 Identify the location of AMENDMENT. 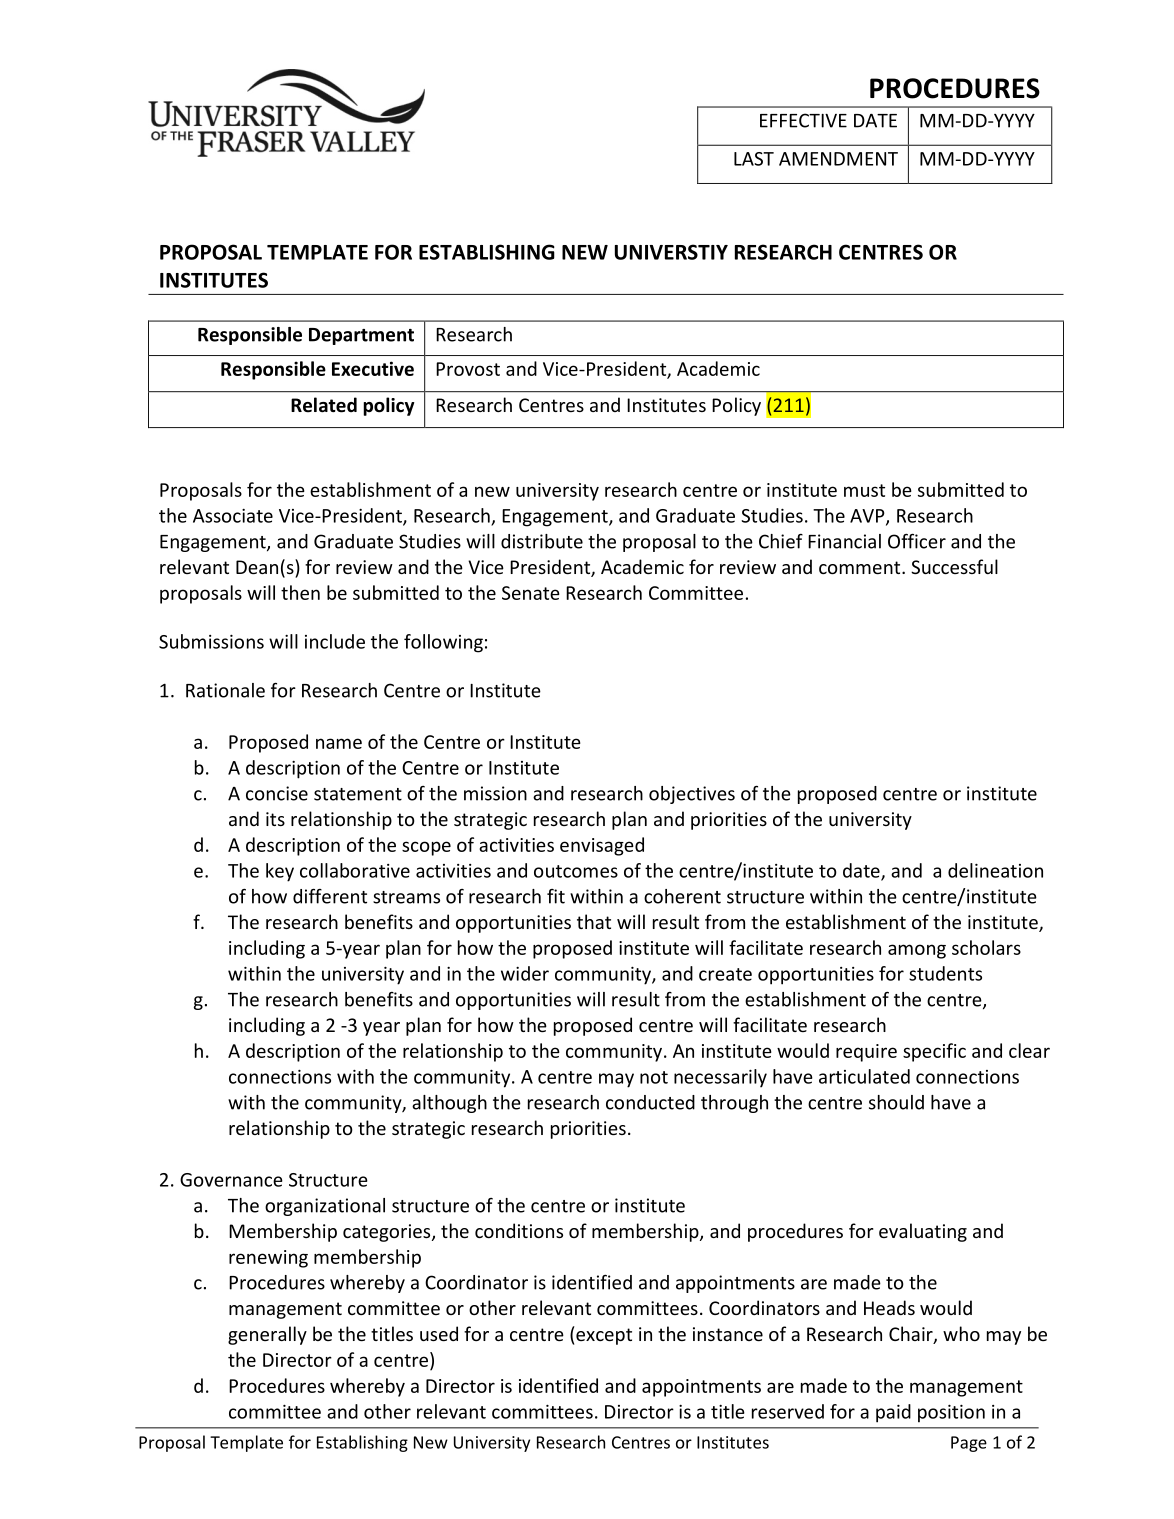
(838, 159).
